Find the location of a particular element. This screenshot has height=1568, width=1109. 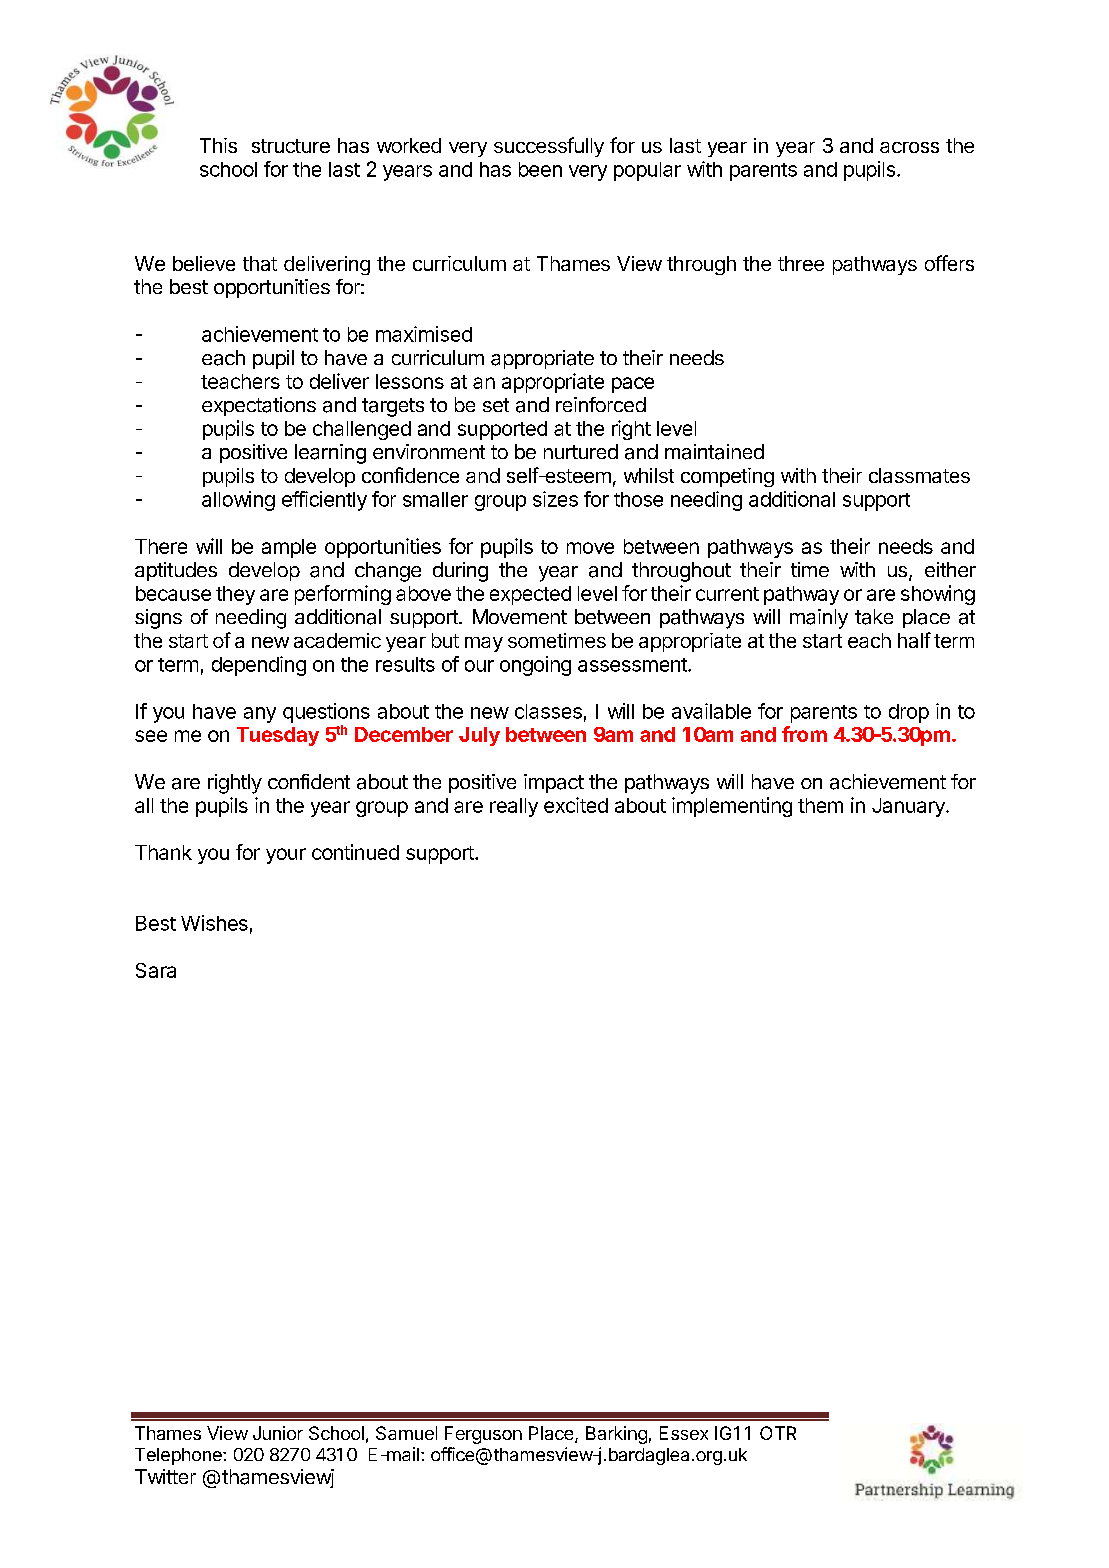

Ferguson is located at coordinates (483, 1435).
